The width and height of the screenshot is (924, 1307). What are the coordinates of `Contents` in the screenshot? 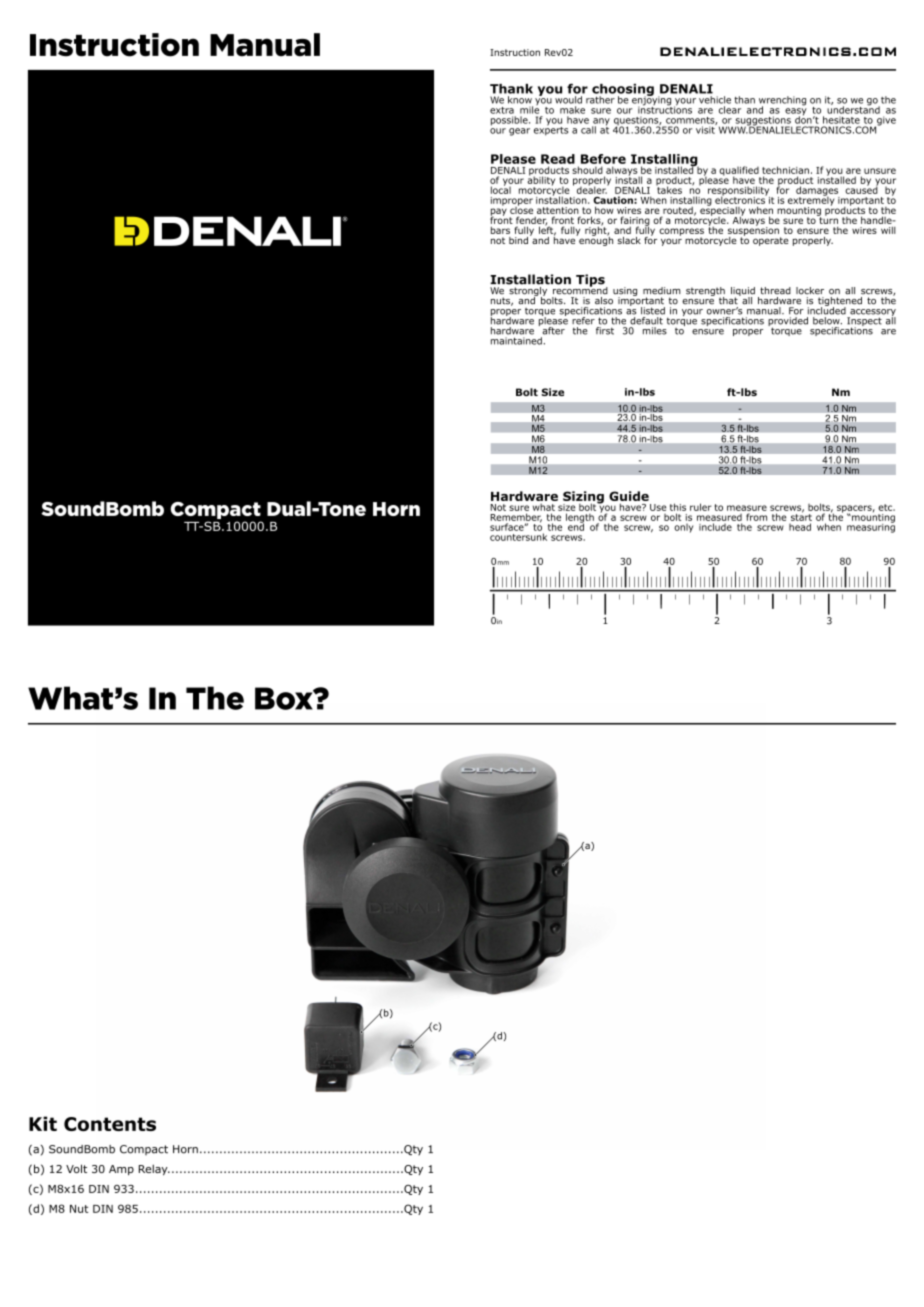 It's located at (110, 1124).
